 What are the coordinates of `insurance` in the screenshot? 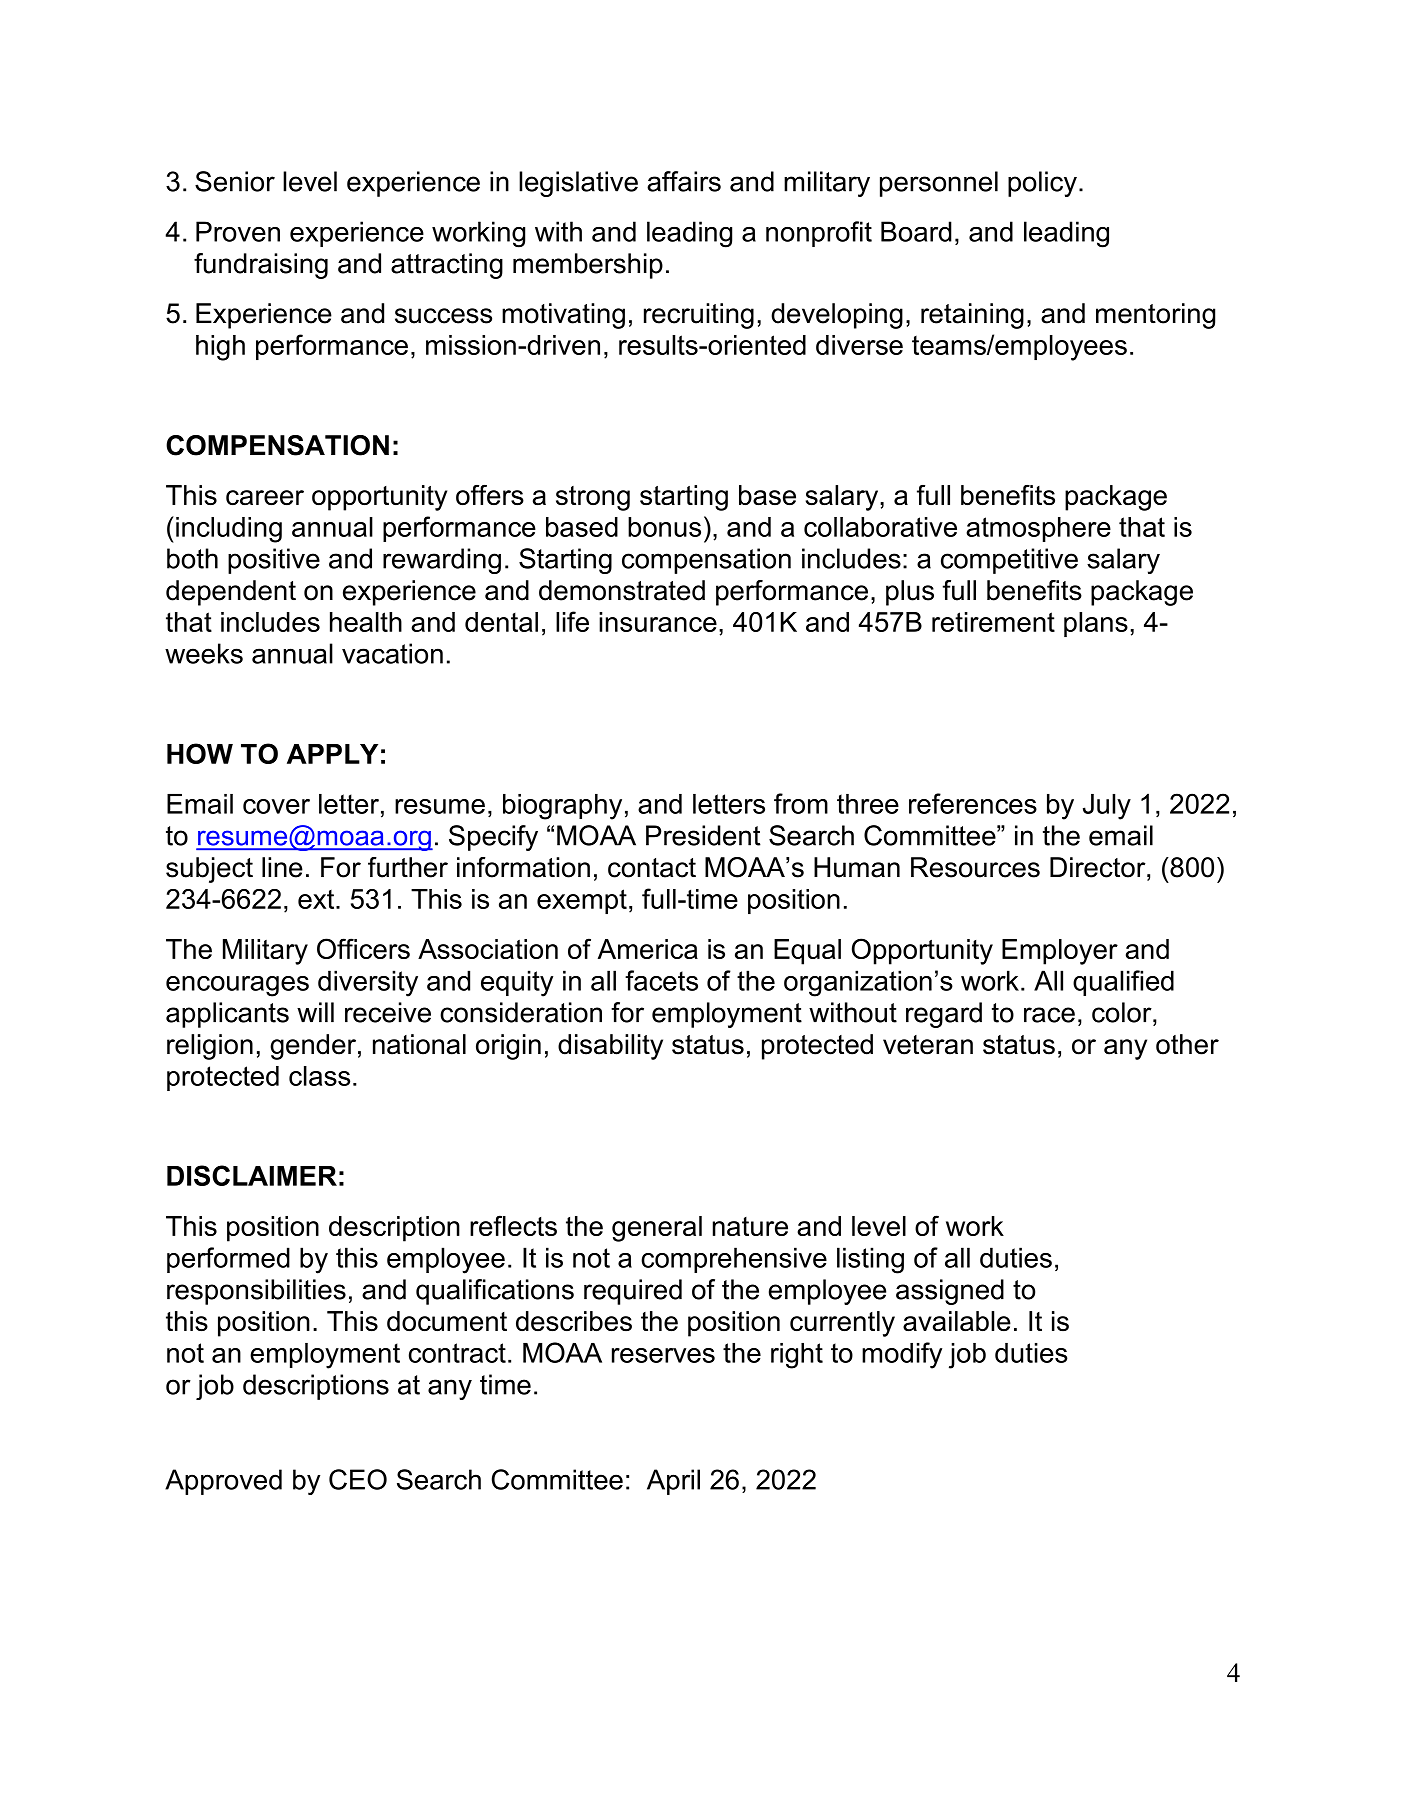 It's located at (658, 622).
